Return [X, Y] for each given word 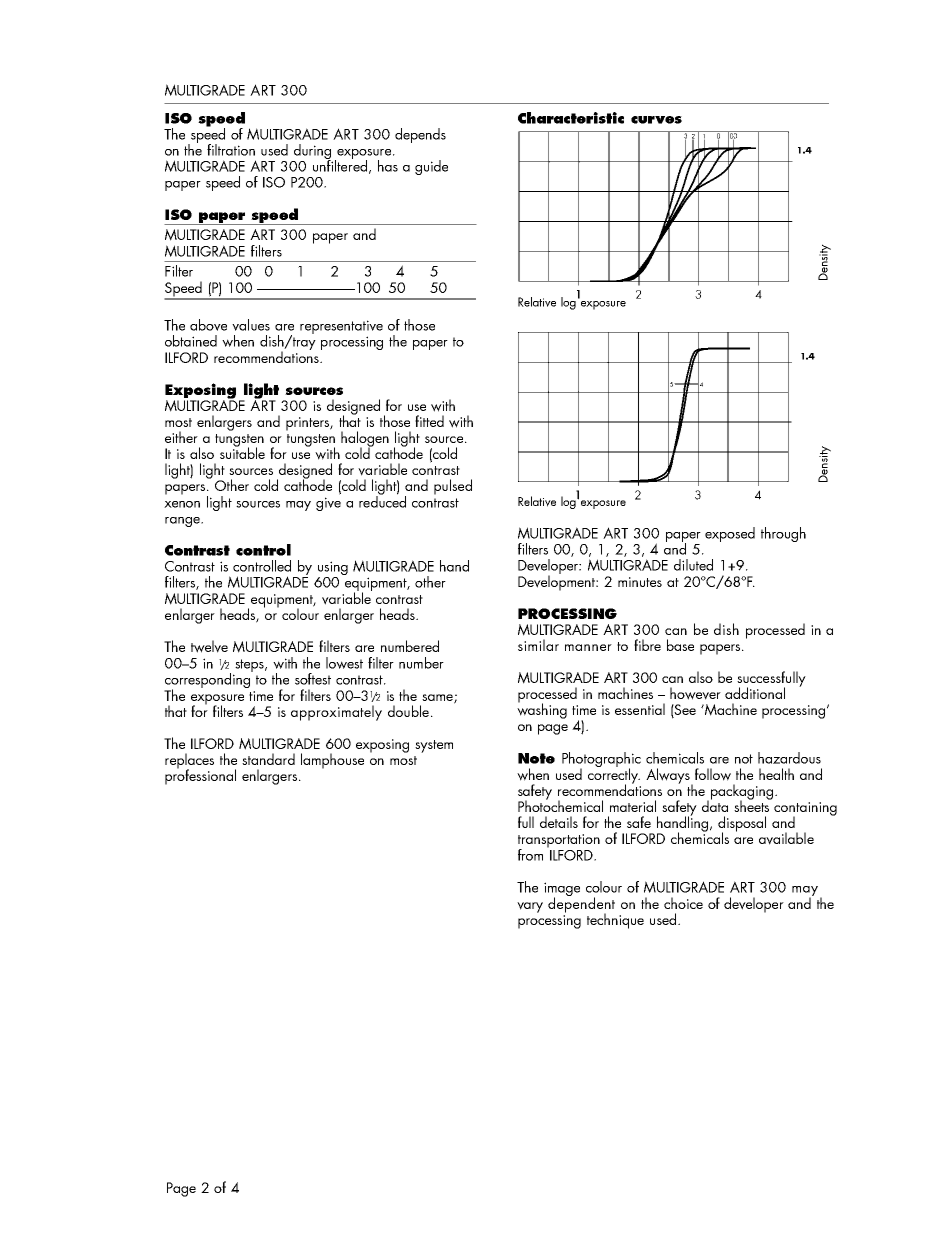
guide [431, 167]
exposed [730, 534]
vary [530, 907]
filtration [231, 150]
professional [200, 776]
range [183, 522]
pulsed [453, 487]
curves [656, 120]
